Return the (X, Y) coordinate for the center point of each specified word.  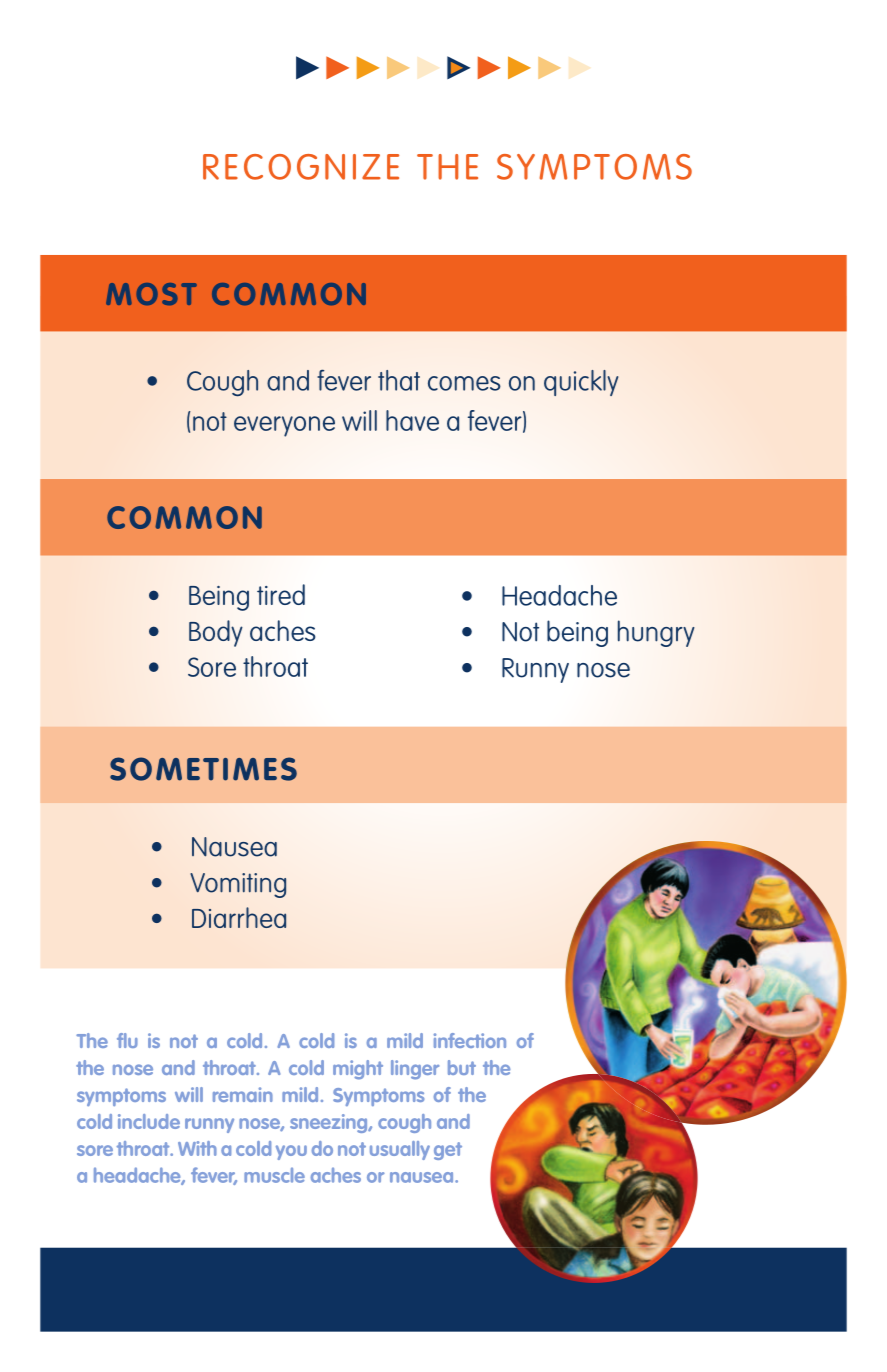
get (448, 1151)
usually (400, 1150)
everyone (284, 426)
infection (470, 1040)
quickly (581, 383)
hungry (656, 633)
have (412, 420)
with (197, 1148)
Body (216, 633)
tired (281, 594)
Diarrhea (239, 917)
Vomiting (238, 885)
